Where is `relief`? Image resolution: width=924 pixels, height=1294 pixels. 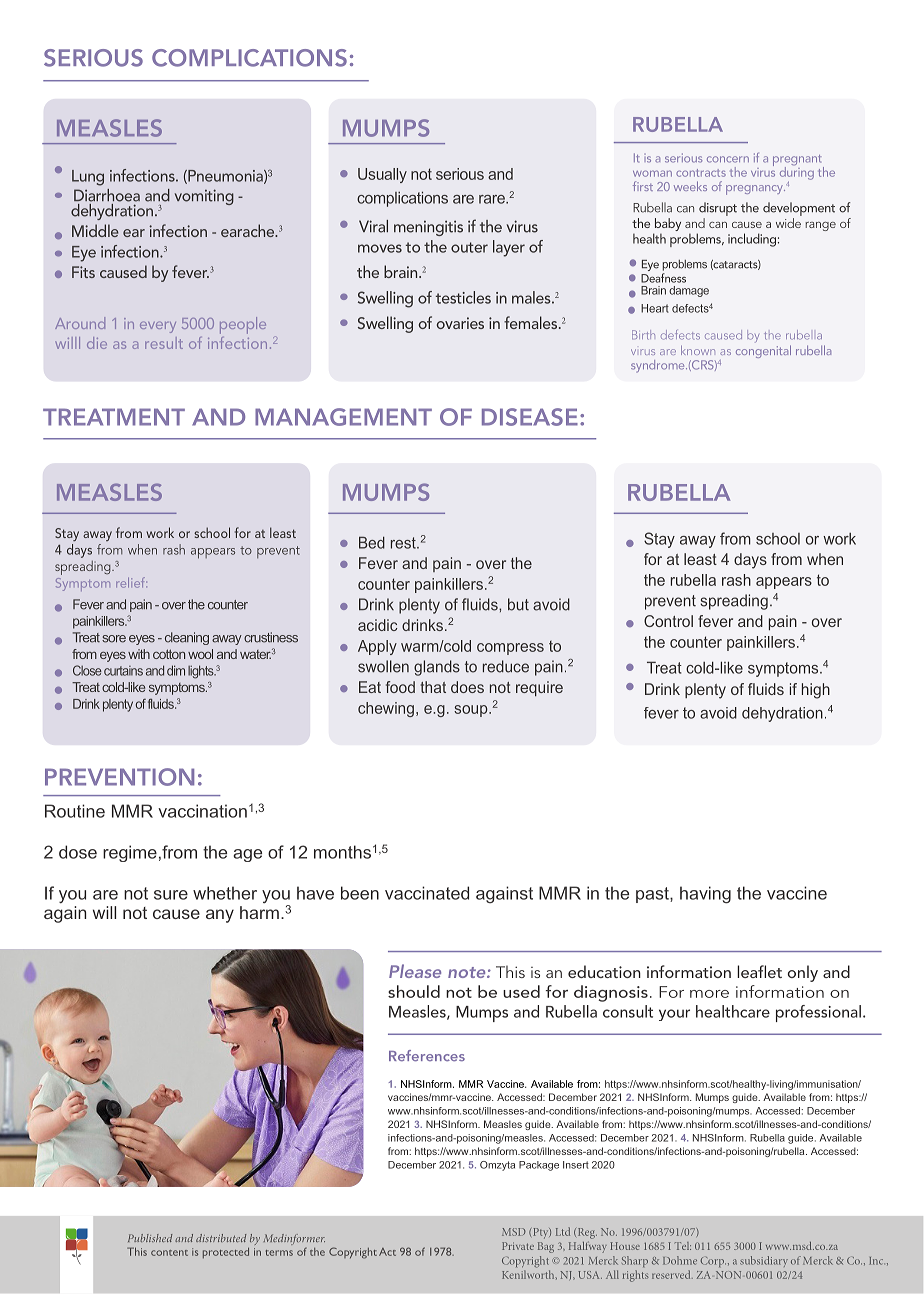
relief is located at coordinates (131, 582).
